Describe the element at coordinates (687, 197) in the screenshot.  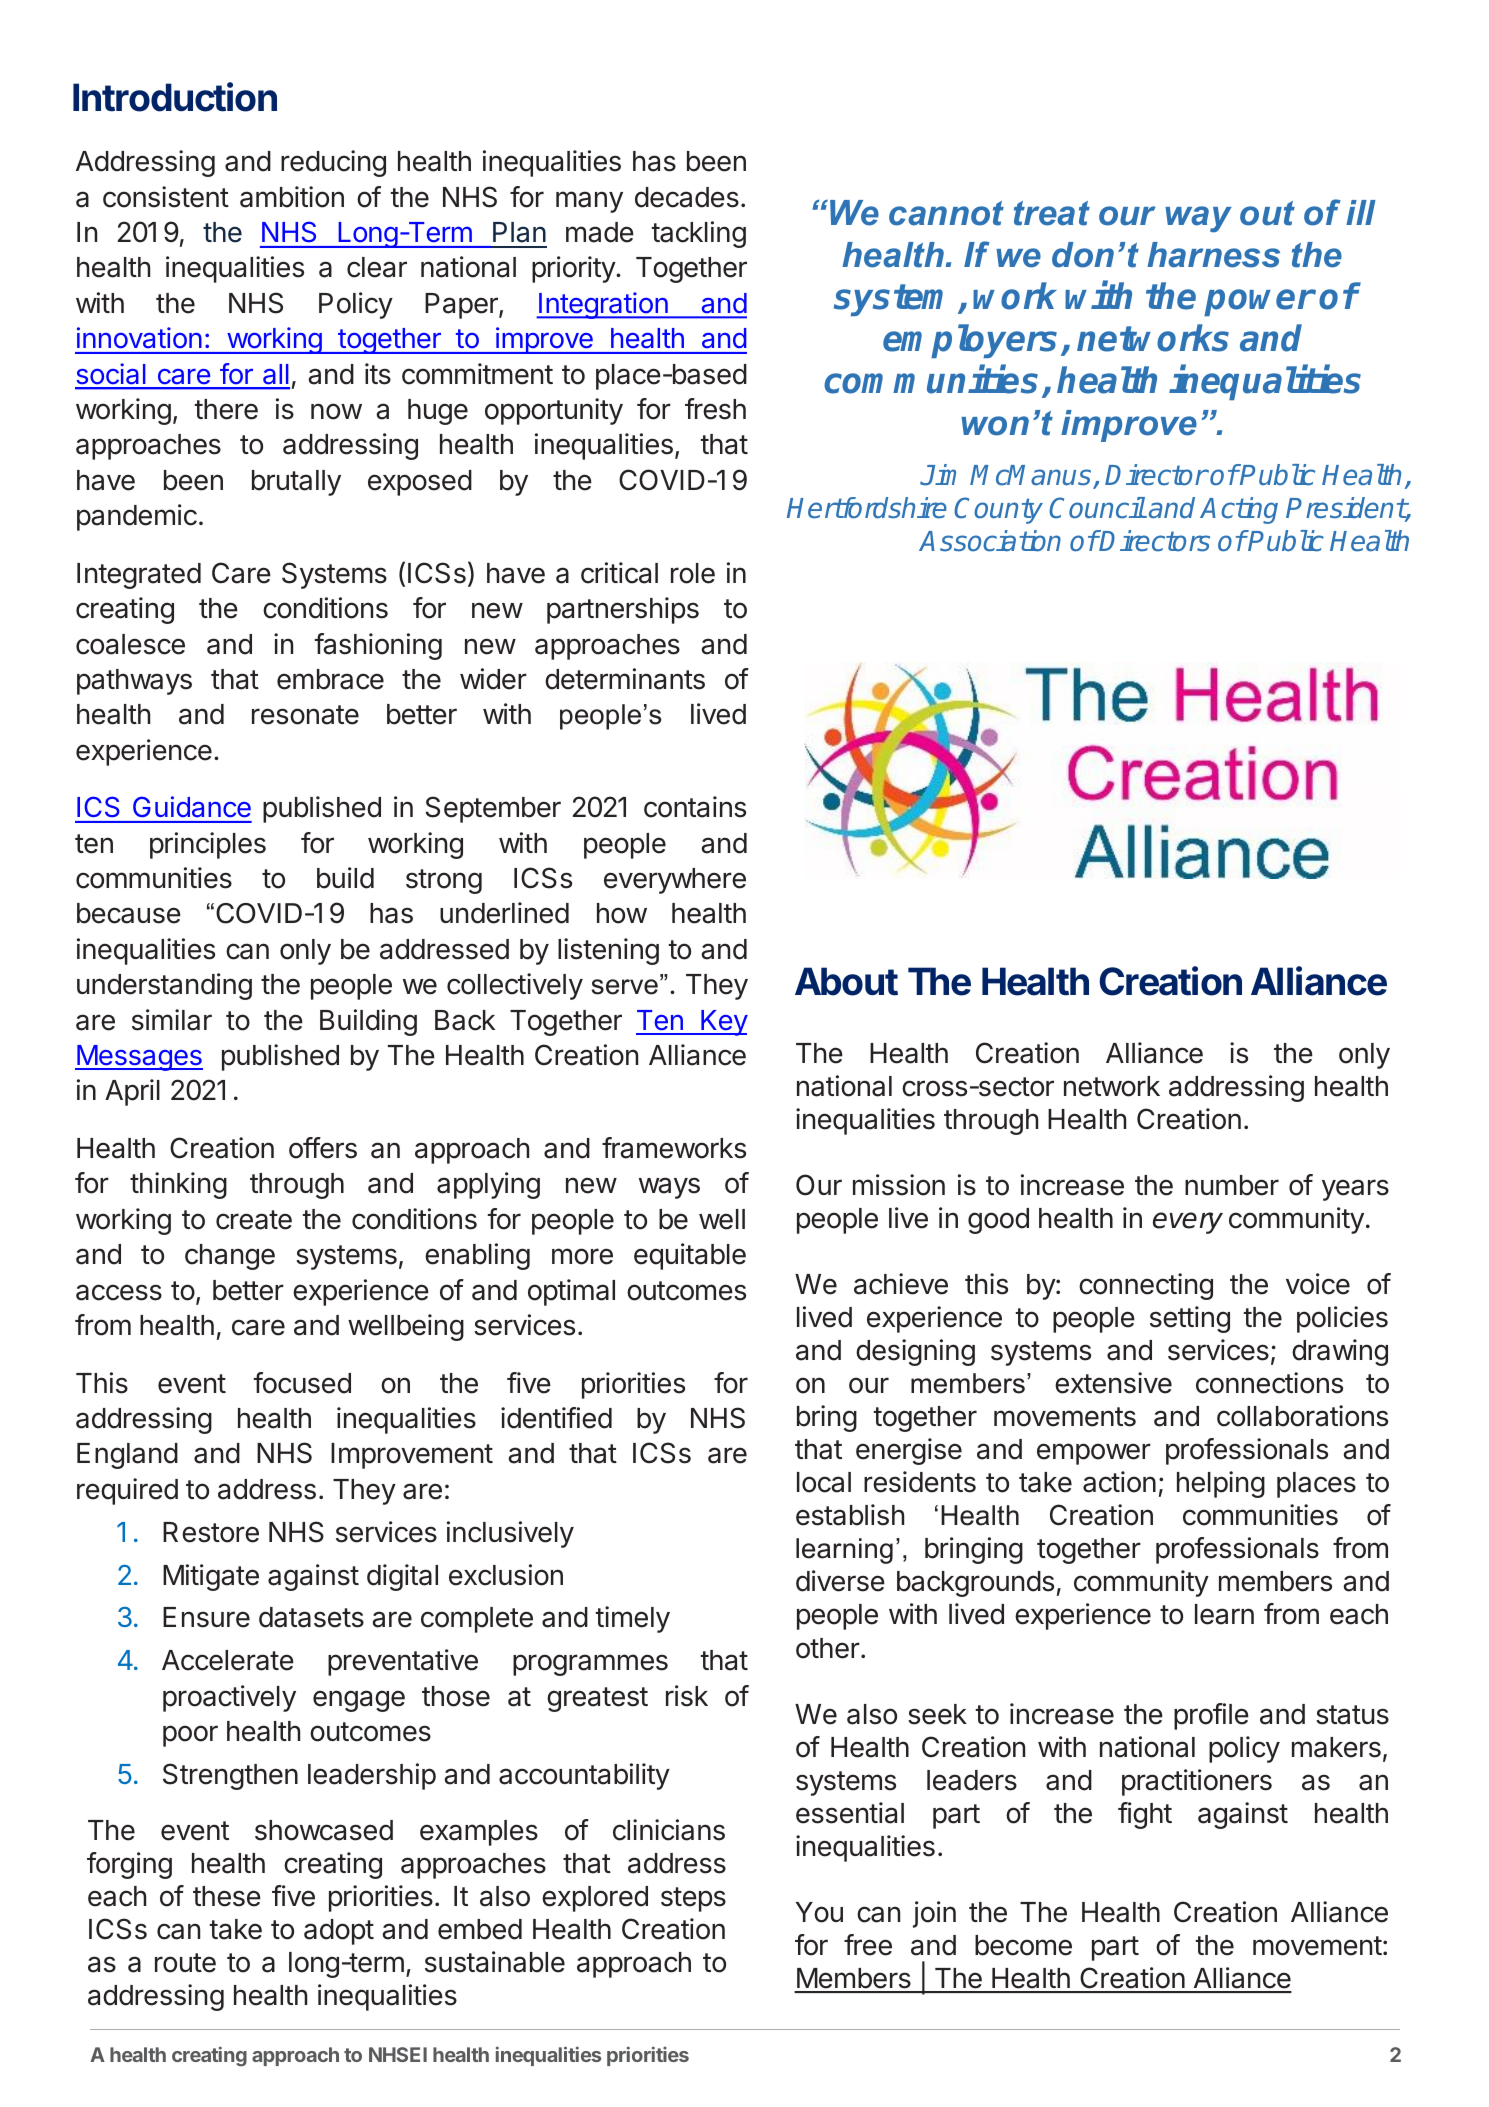
I see `decades` at that location.
